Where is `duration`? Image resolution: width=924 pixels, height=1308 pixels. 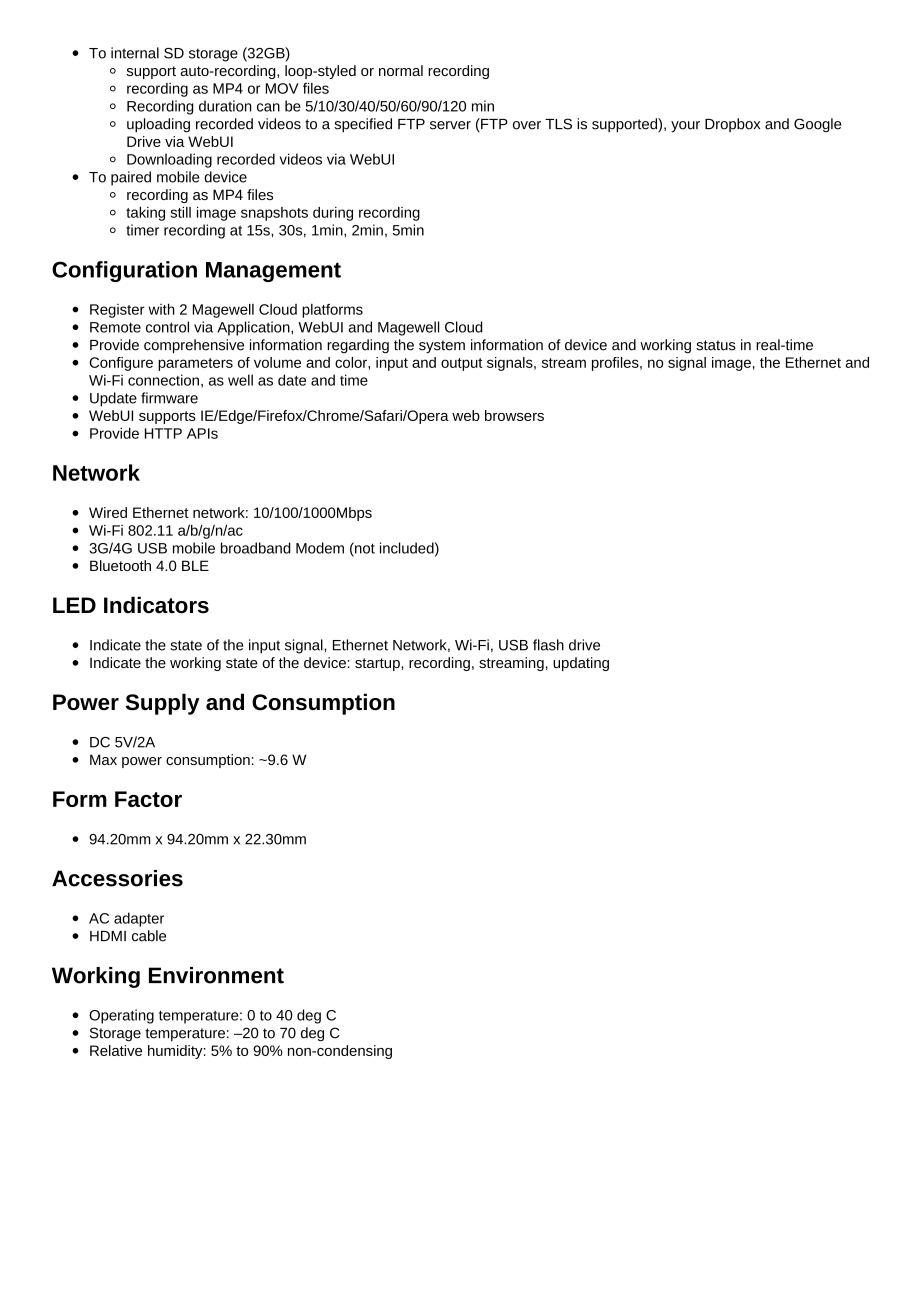 duration is located at coordinates (225, 106).
